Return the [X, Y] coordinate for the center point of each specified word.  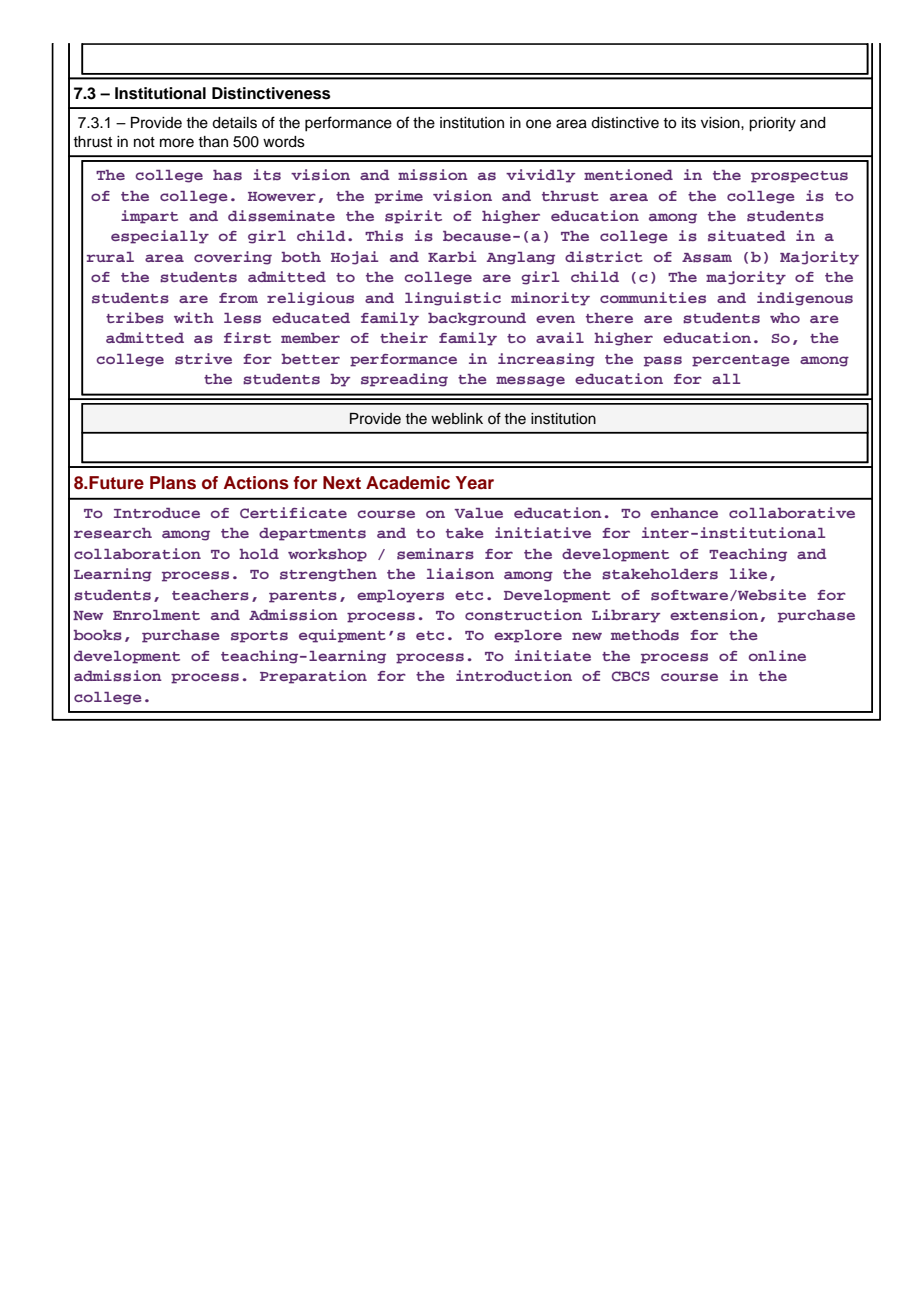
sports [259, 637]
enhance [684, 513]
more [177, 143]
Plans [173, 483]
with [194, 317]
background [477, 319]
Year [475, 483]
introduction [514, 675]
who [785, 318]
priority [772, 124]
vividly [540, 176]
